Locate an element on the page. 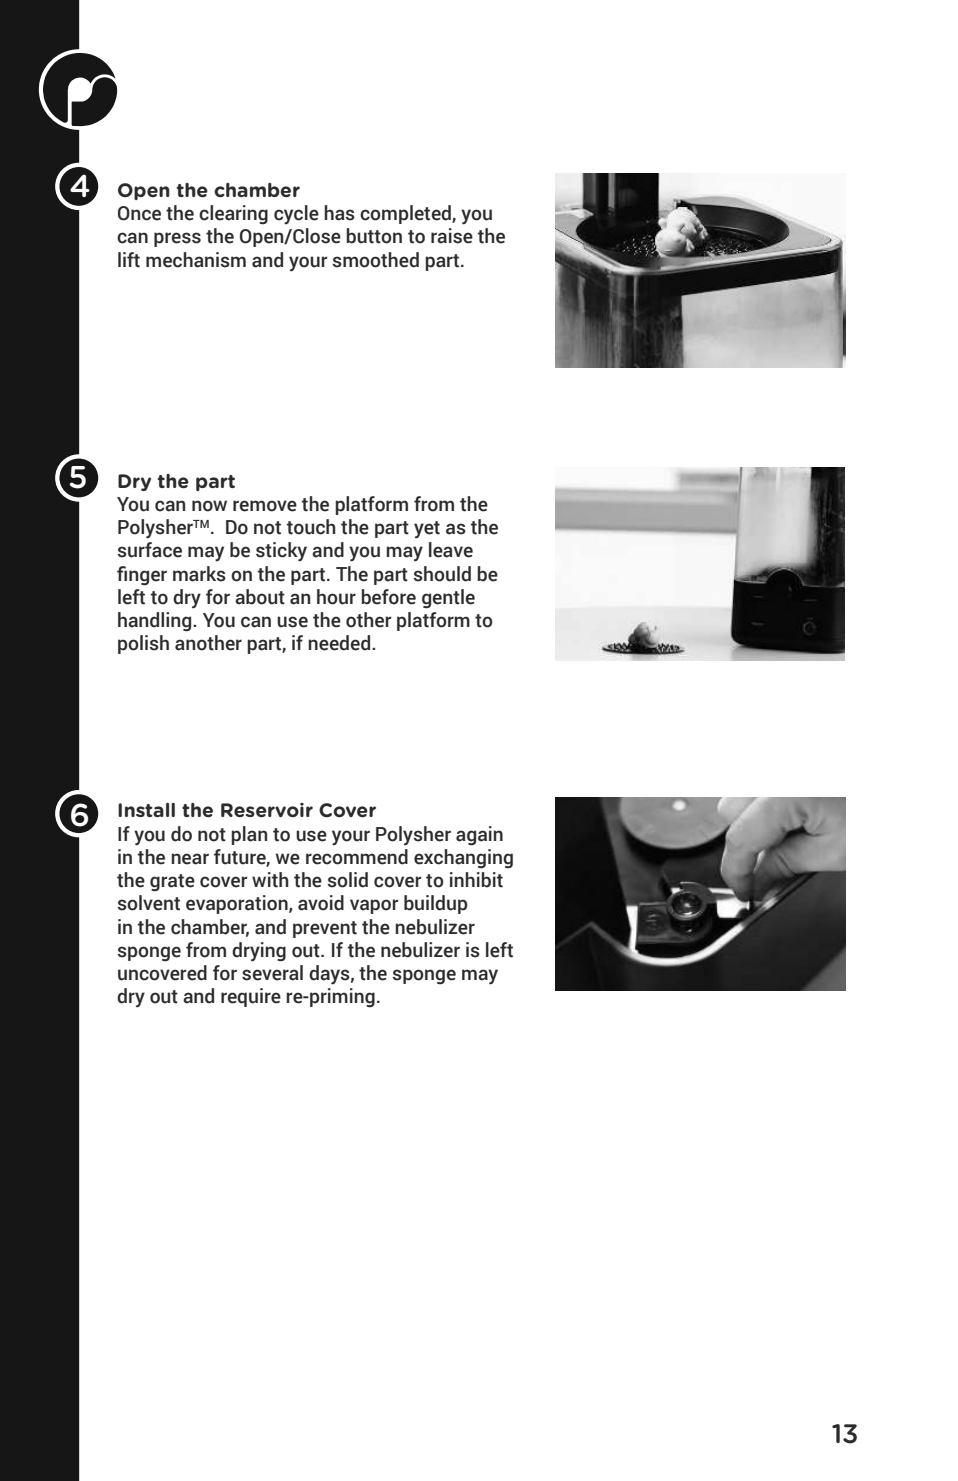 This document has width=958, height=1481. cycle is located at coordinates (296, 214).
